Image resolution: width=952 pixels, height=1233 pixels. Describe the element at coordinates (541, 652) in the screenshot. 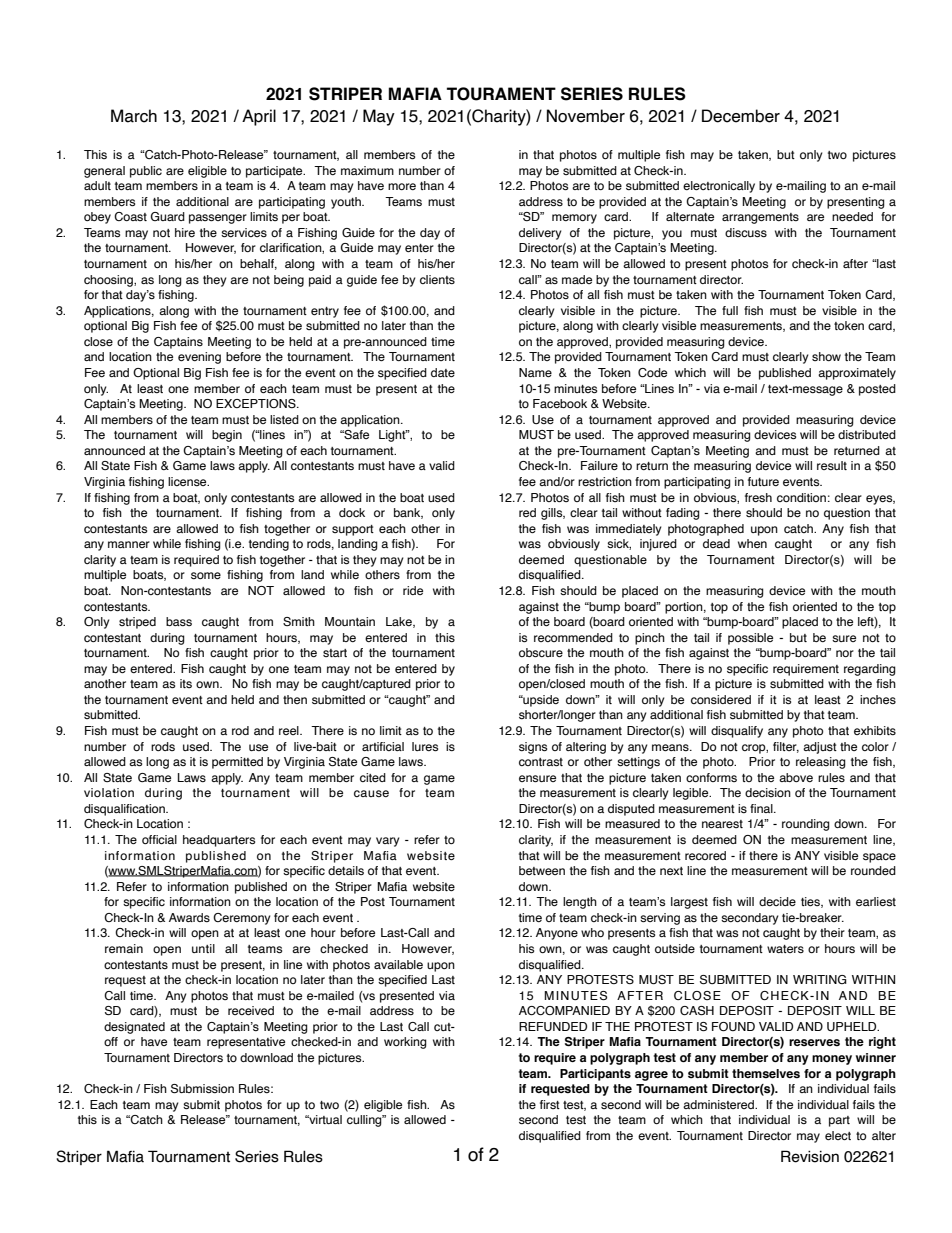

I see `obscure` at that location.
